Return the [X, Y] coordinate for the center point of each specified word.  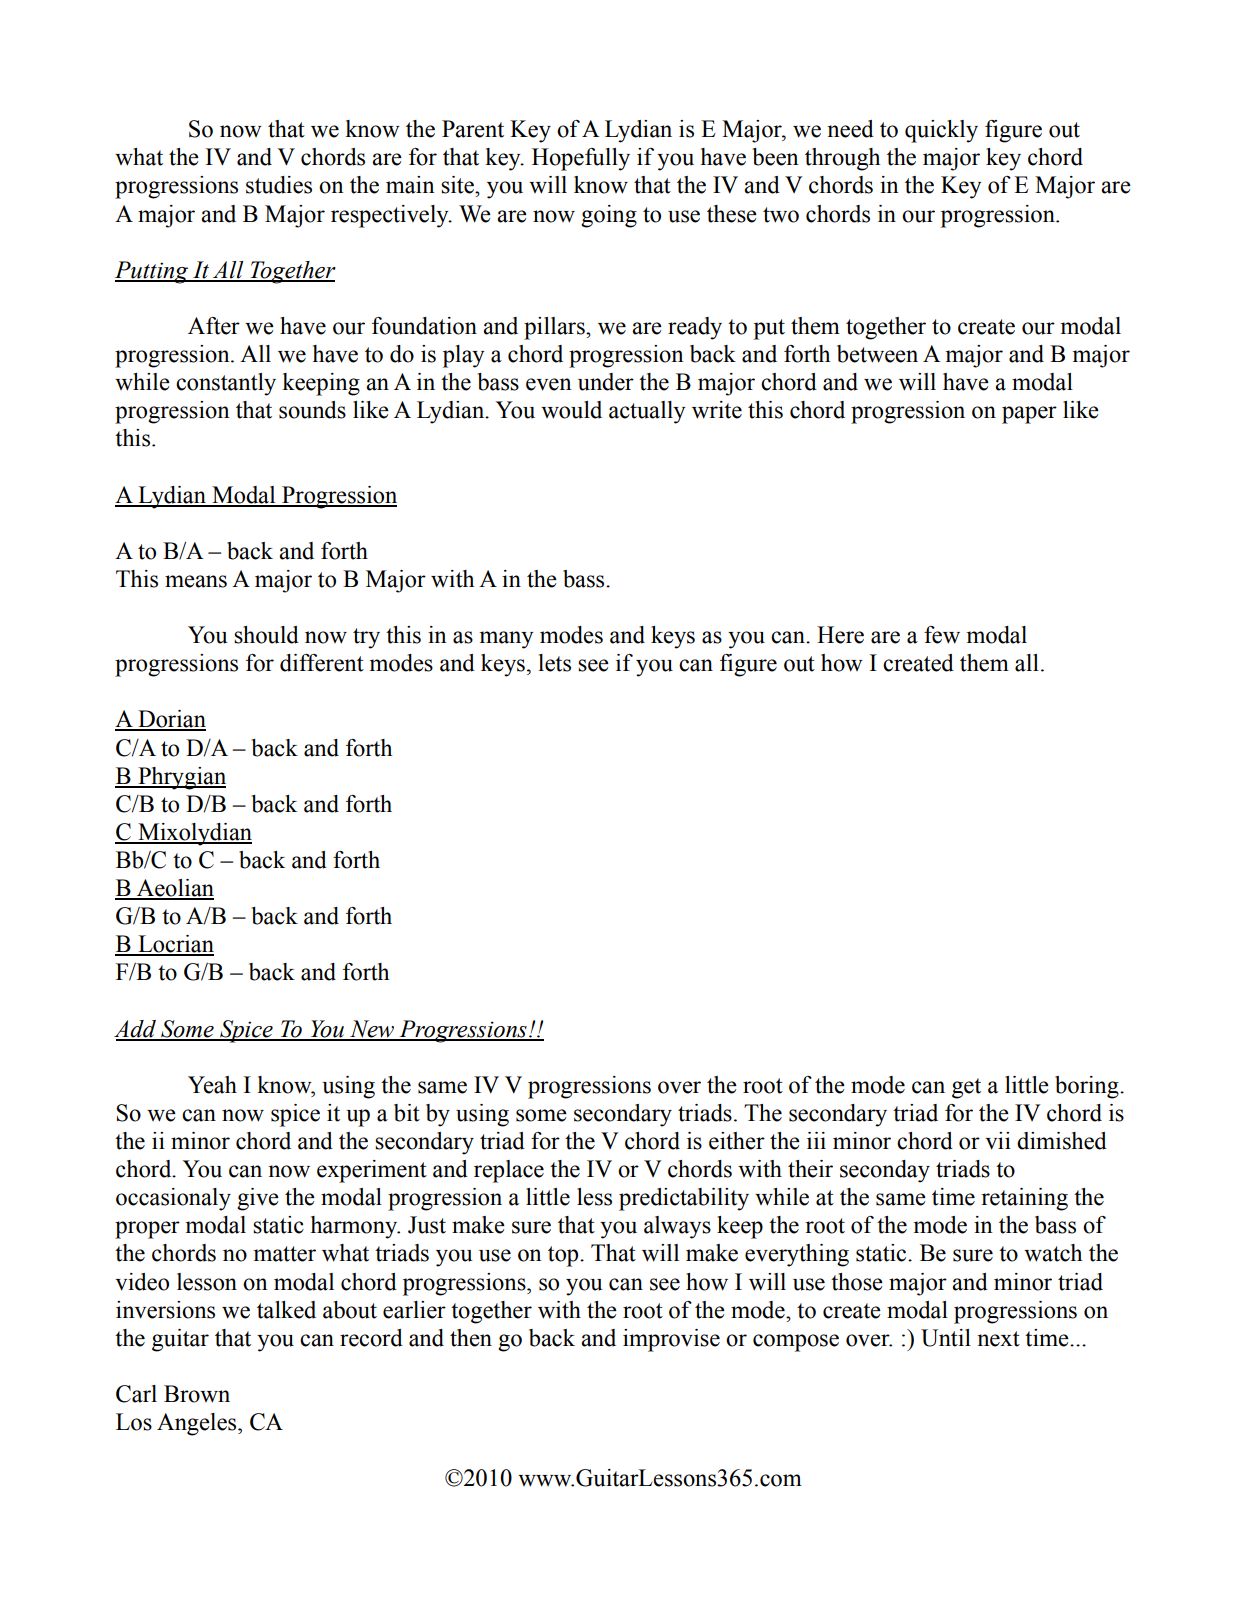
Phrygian [181, 778]
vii [998, 1141]
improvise [671, 1340]
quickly [941, 131]
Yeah [212, 1085]
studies [279, 185]
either [737, 1141]
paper [1029, 415]
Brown [197, 1394]
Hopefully [581, 159]
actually [647, 412]
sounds [312, 410]
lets [555, 663]
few [942, 635]
